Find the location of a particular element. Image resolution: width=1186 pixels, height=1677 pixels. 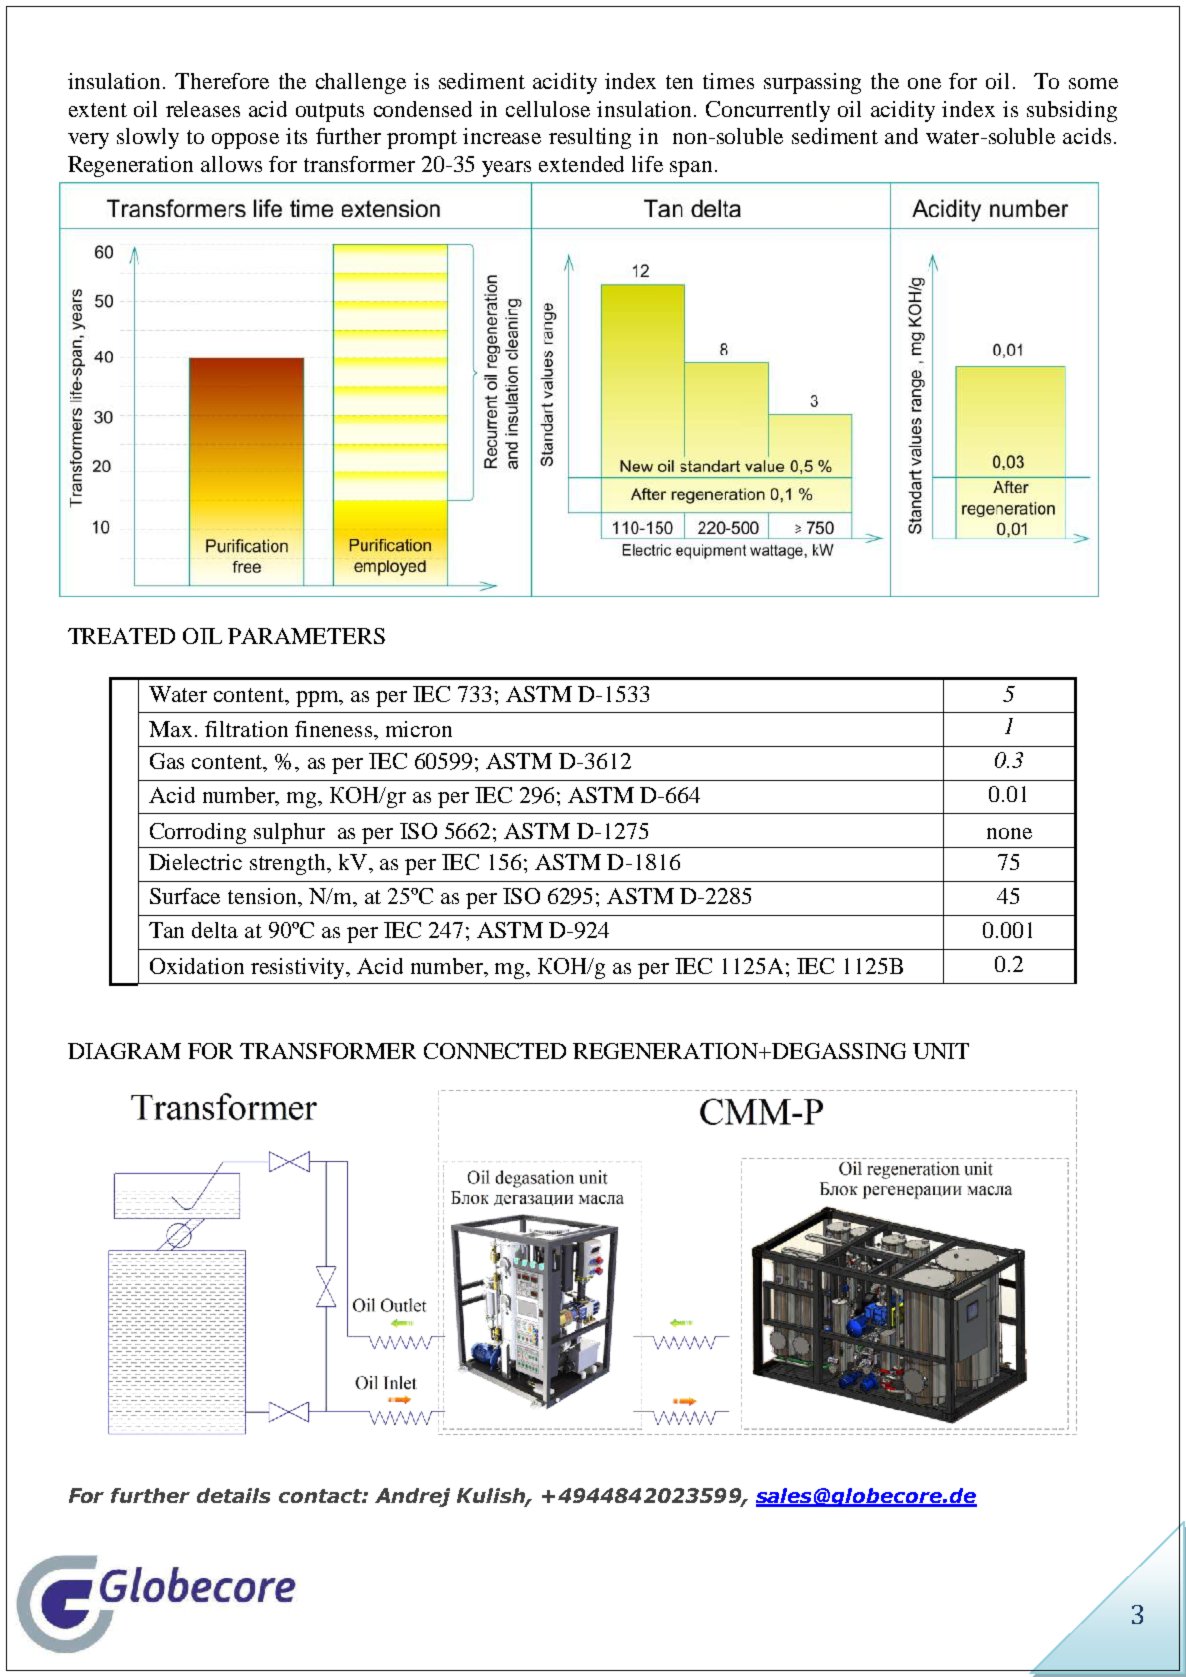

Corroding is located at coordinates (198, 833).
